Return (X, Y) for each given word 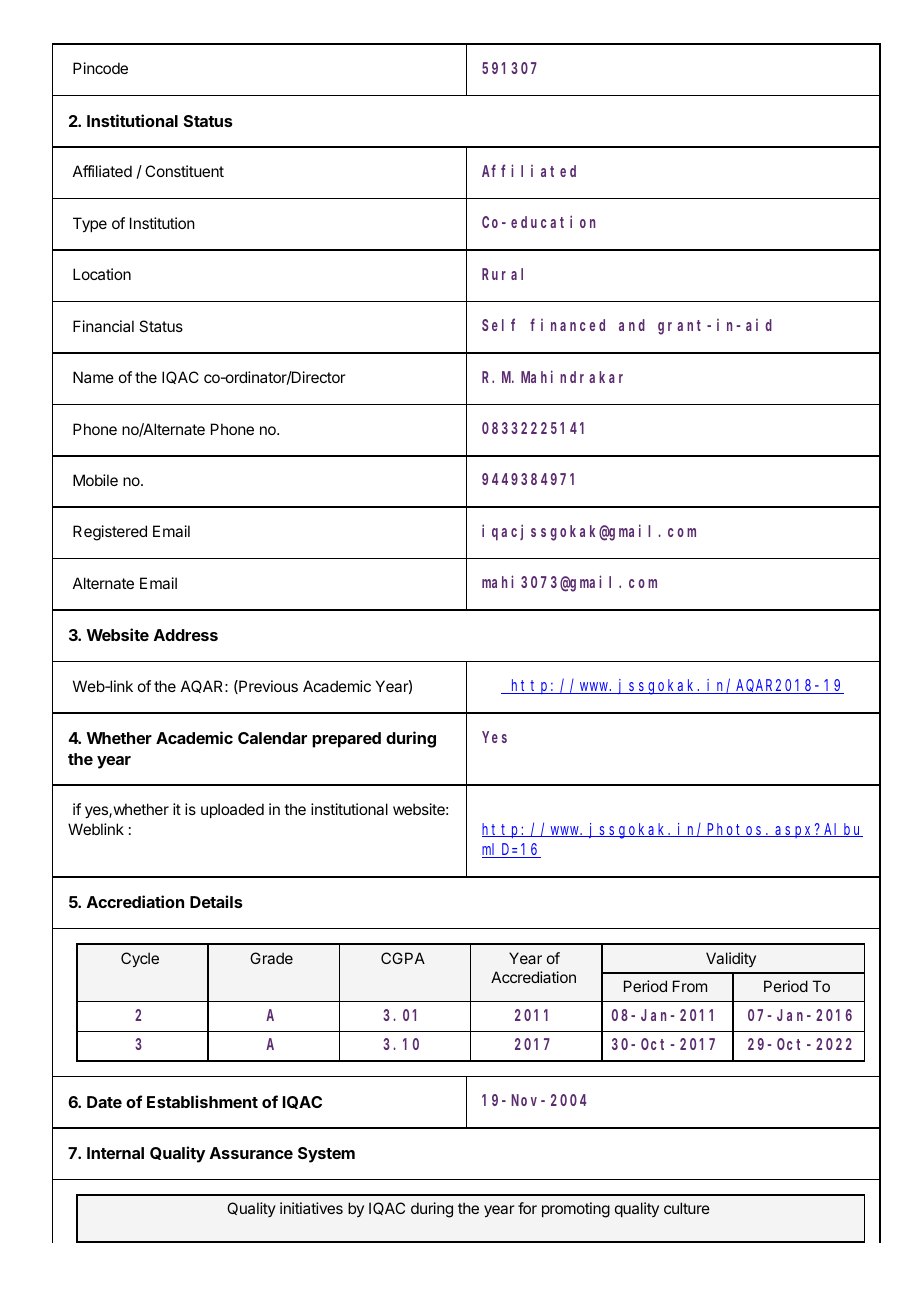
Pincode (100, 68)
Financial (103, 326)
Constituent (184, 171)
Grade (271, 958)
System (326, 1155)
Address (186, 635)
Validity (731, 959)
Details (216, 901)
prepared (346, 740)
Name (93, 377)
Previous (267, 687)
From (690, 986)
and (632, 325)
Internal (115, 1153)
